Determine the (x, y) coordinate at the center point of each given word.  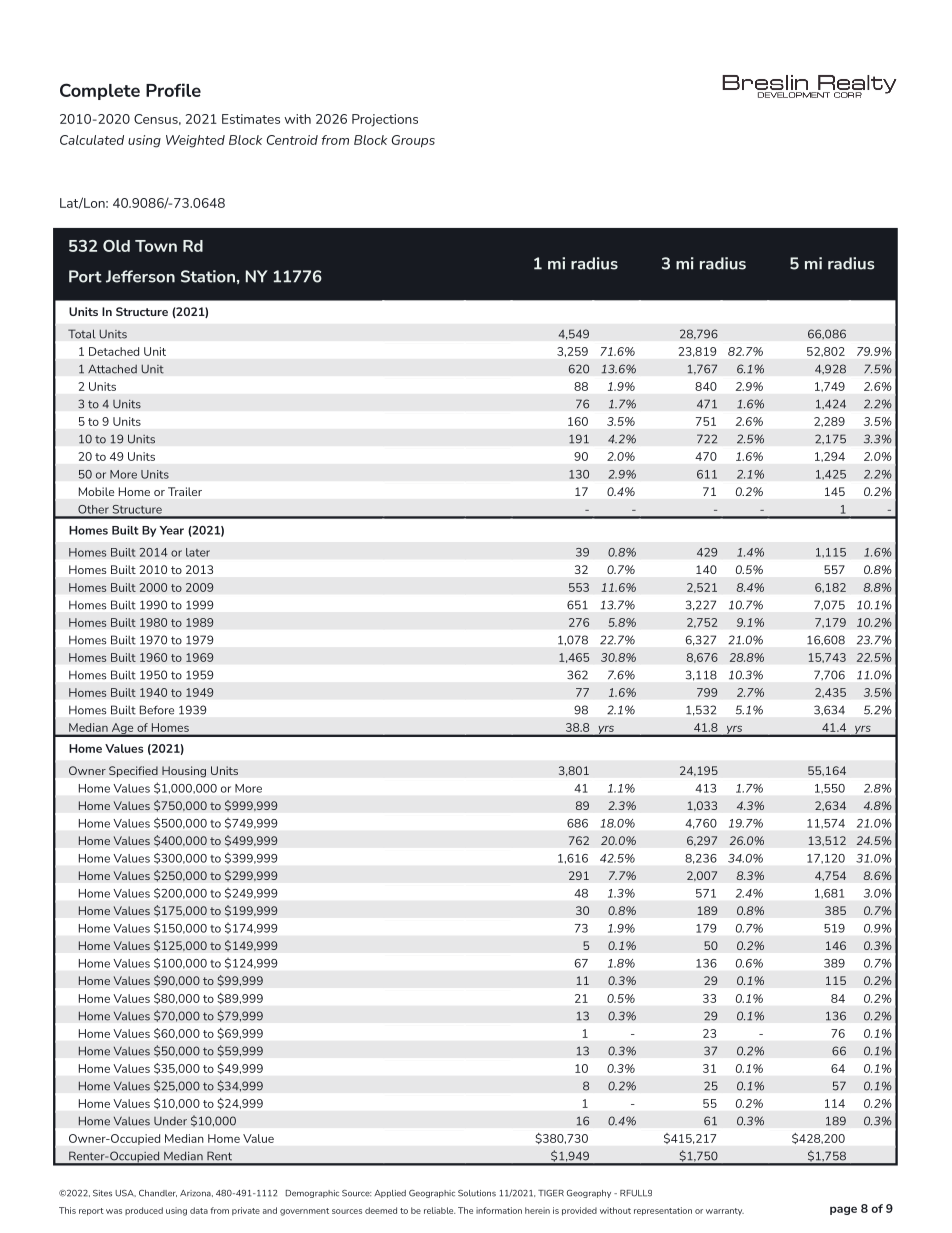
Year (172, 530)
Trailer (185, 491)
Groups (413, 141)
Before (157, 710)
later (198, 552)
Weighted (195, 141)
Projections (385, 120)
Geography (589, 1194)
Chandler (158, 1193)
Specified (133, 771)
